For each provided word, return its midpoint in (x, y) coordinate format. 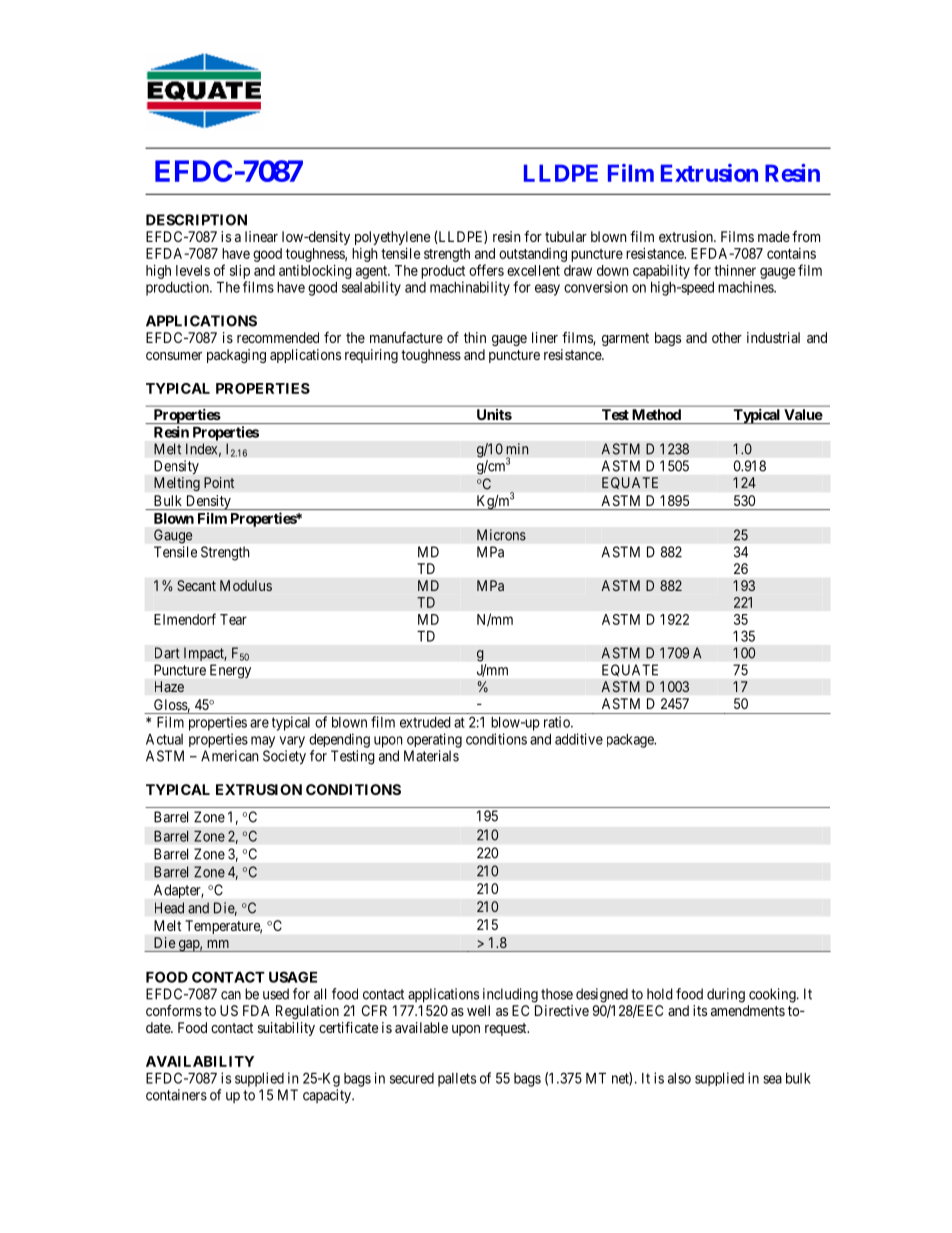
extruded (425, 722)
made (774, 236)
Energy (230, 671)
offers (486, 270)
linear (261, 236)
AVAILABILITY (200, 1061)
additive (579, 739)
